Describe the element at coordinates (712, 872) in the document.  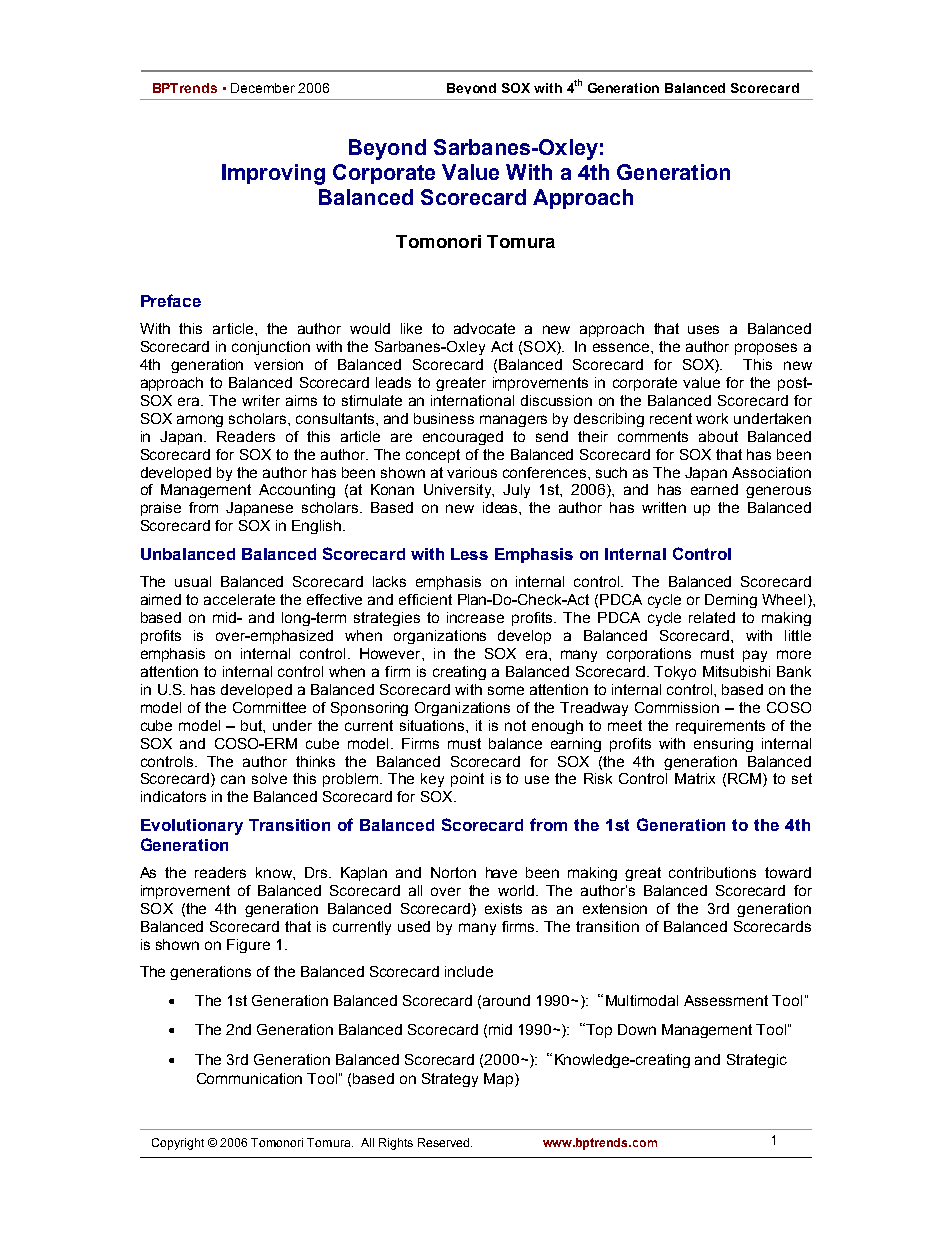
I see `contributions` at that location.
